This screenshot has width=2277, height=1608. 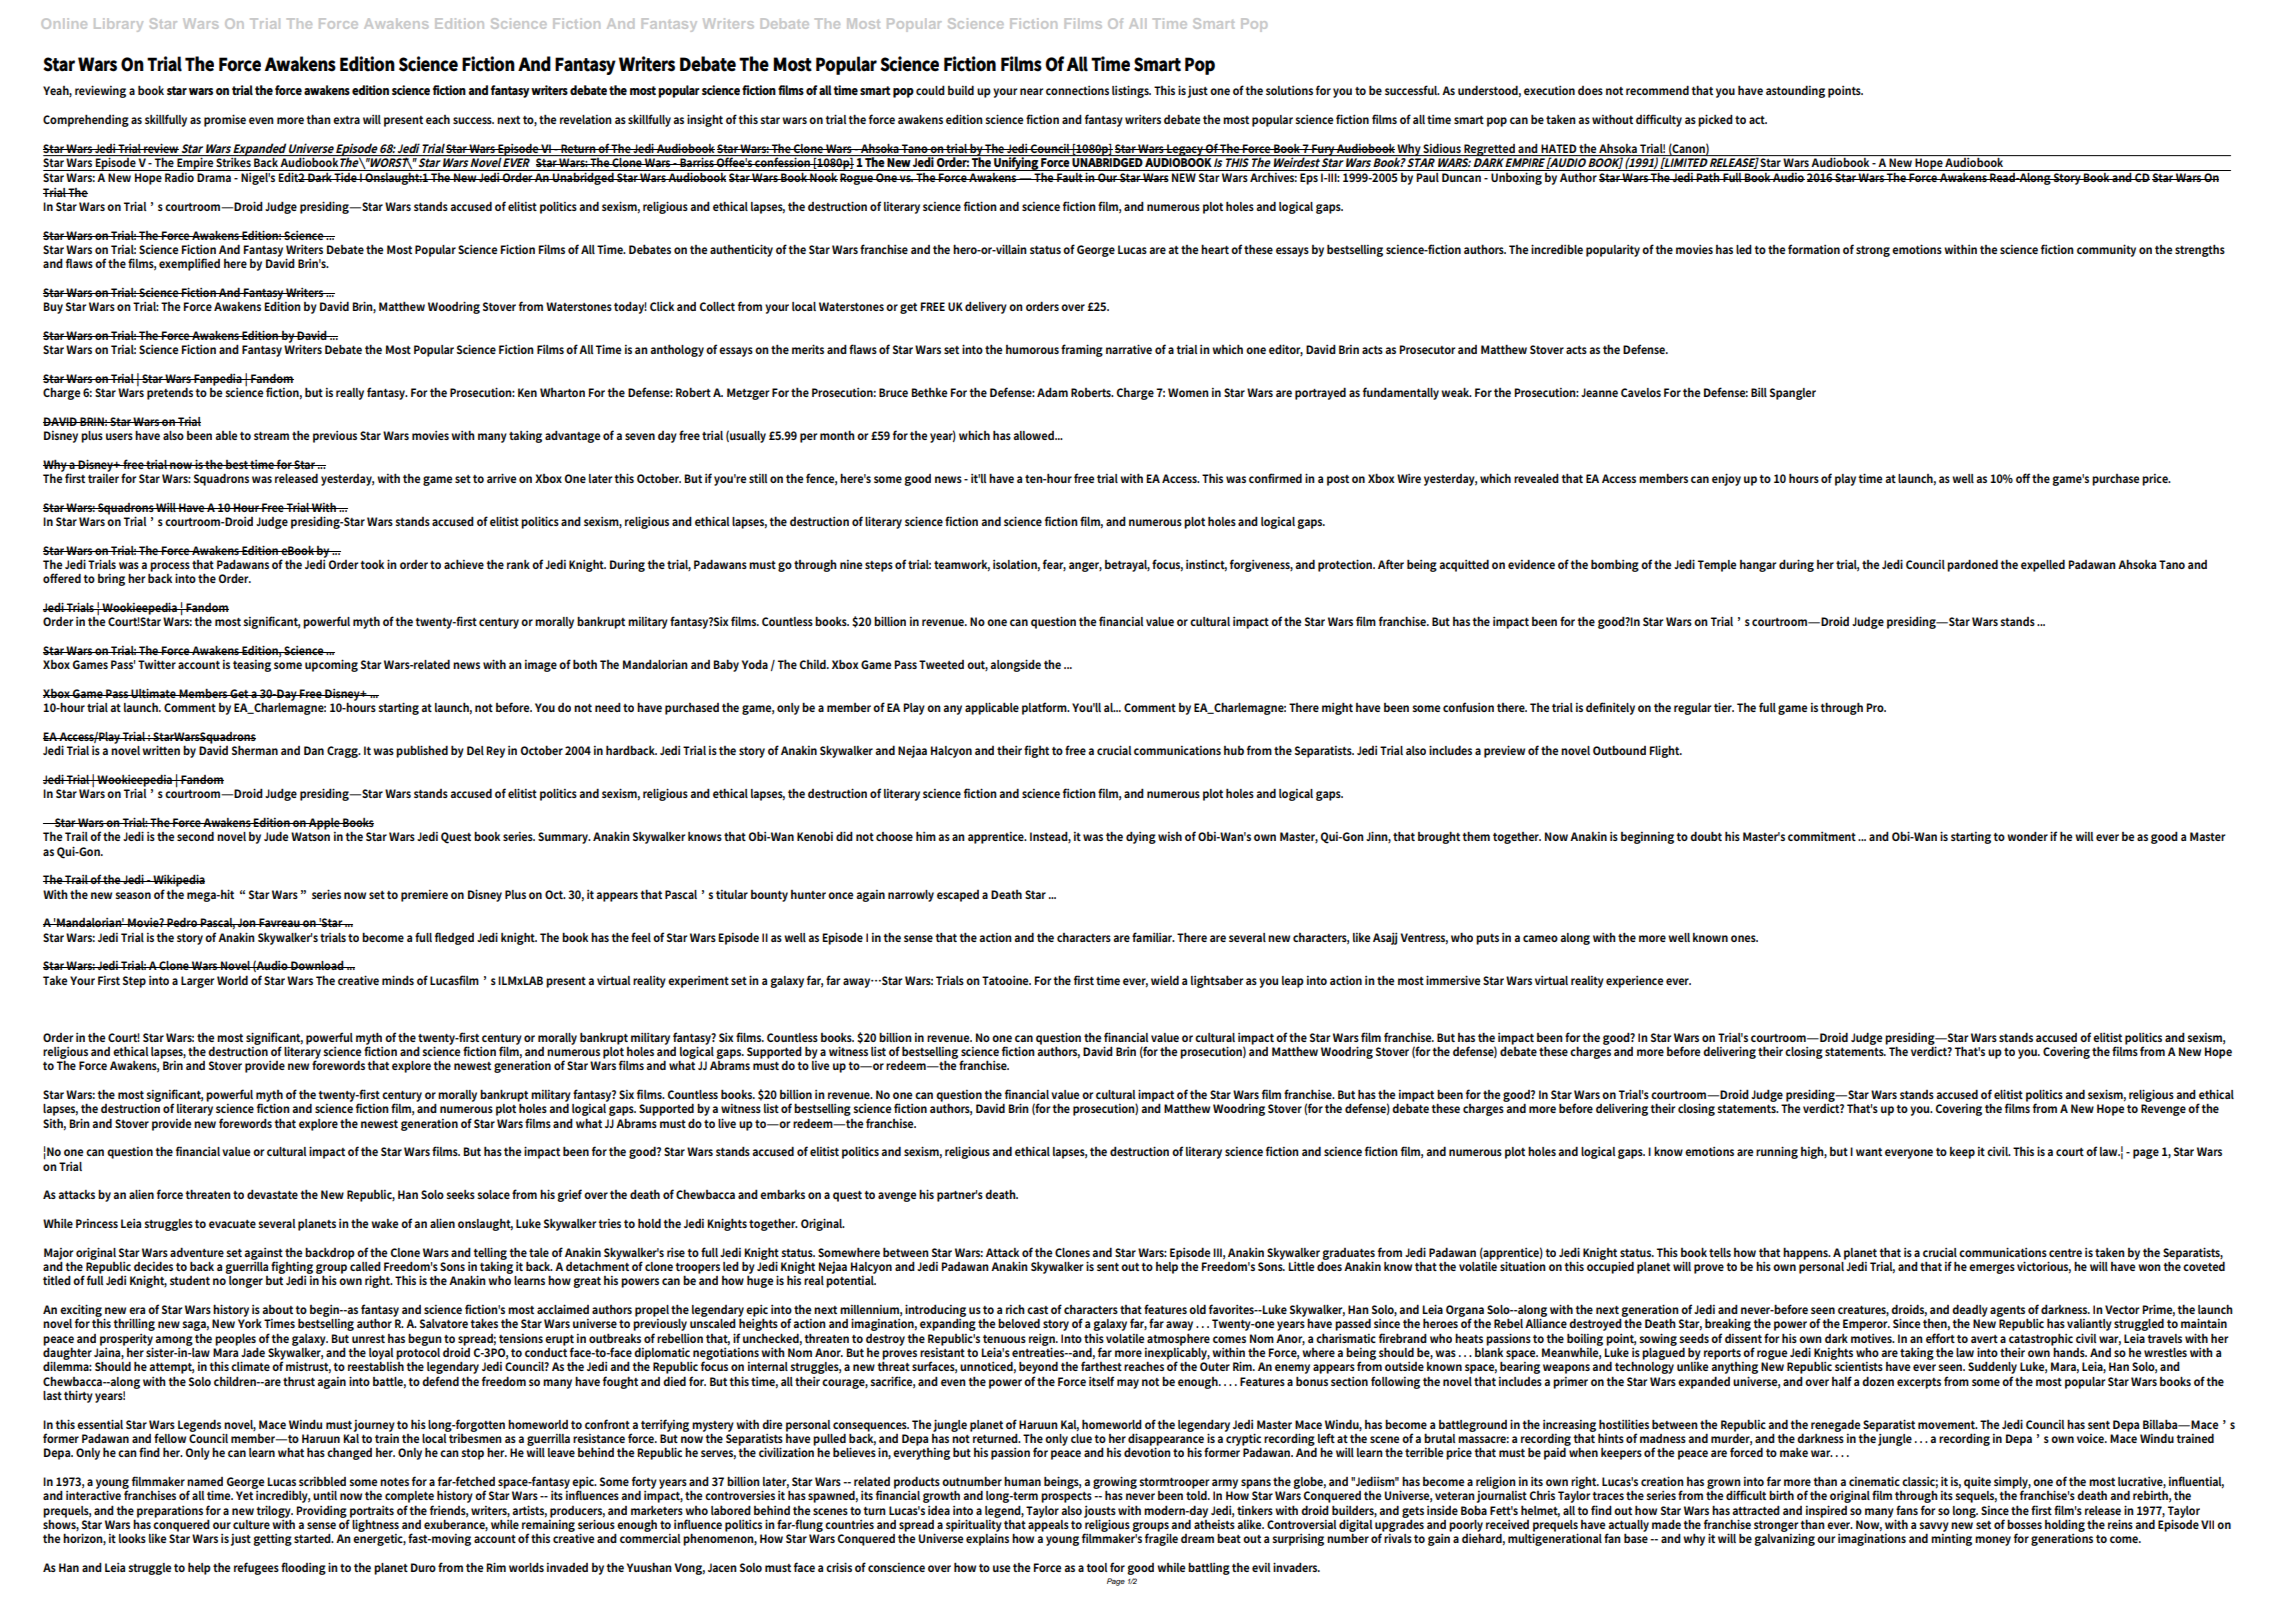 What do you see at coordinates (2027, 836) in the screenshot?
I see `wonder` at bounding box center [2027, 836].
